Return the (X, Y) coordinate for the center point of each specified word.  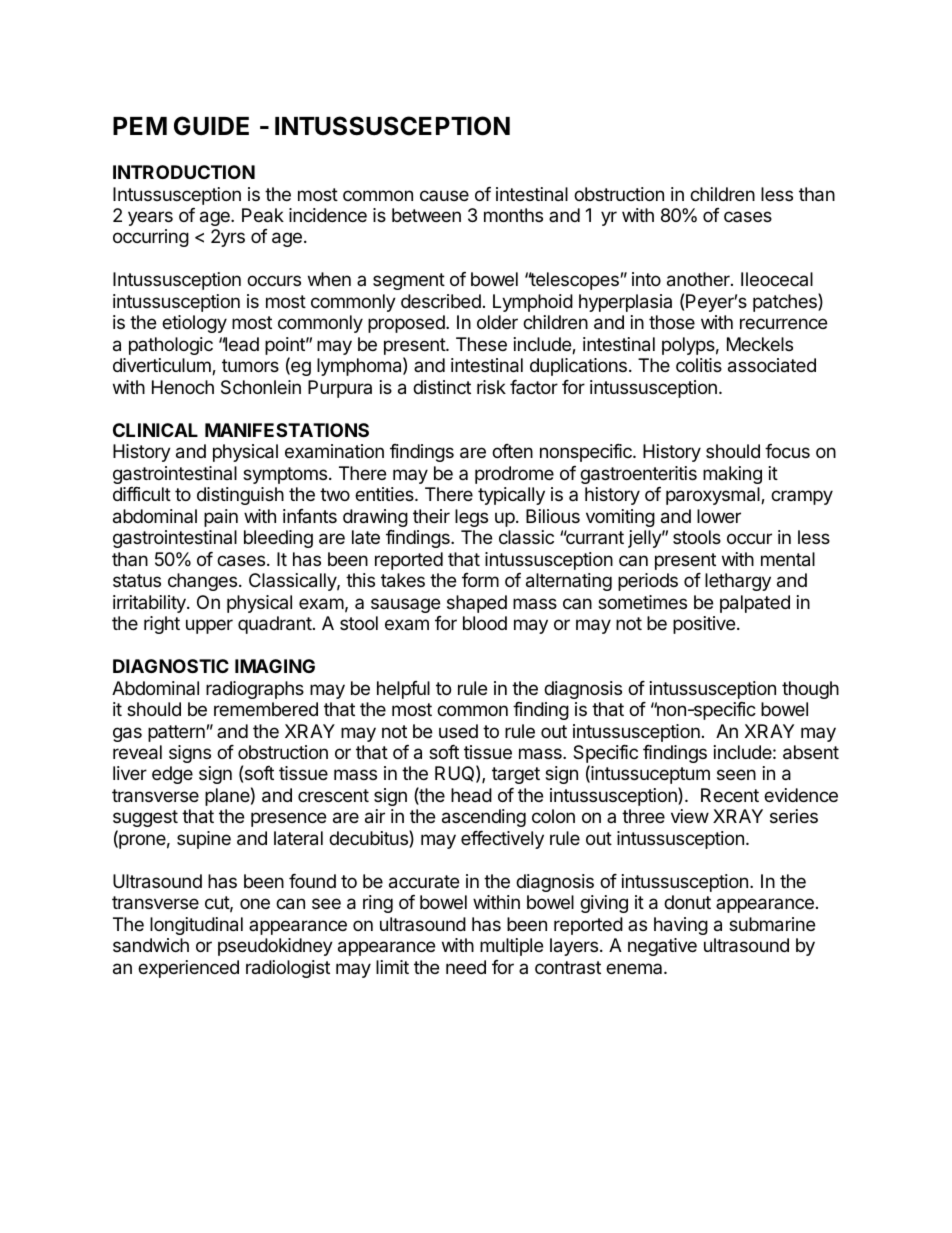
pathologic (171, 346)
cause (444, 195)
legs (471, 518)
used (458, 731)
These (481, 344)
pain (221, 518)
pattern (176, 733)
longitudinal (196, 926)
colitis (699, 365)
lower (719, 516)
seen (736, 774)
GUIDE (211, 126)
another (699, 279)
